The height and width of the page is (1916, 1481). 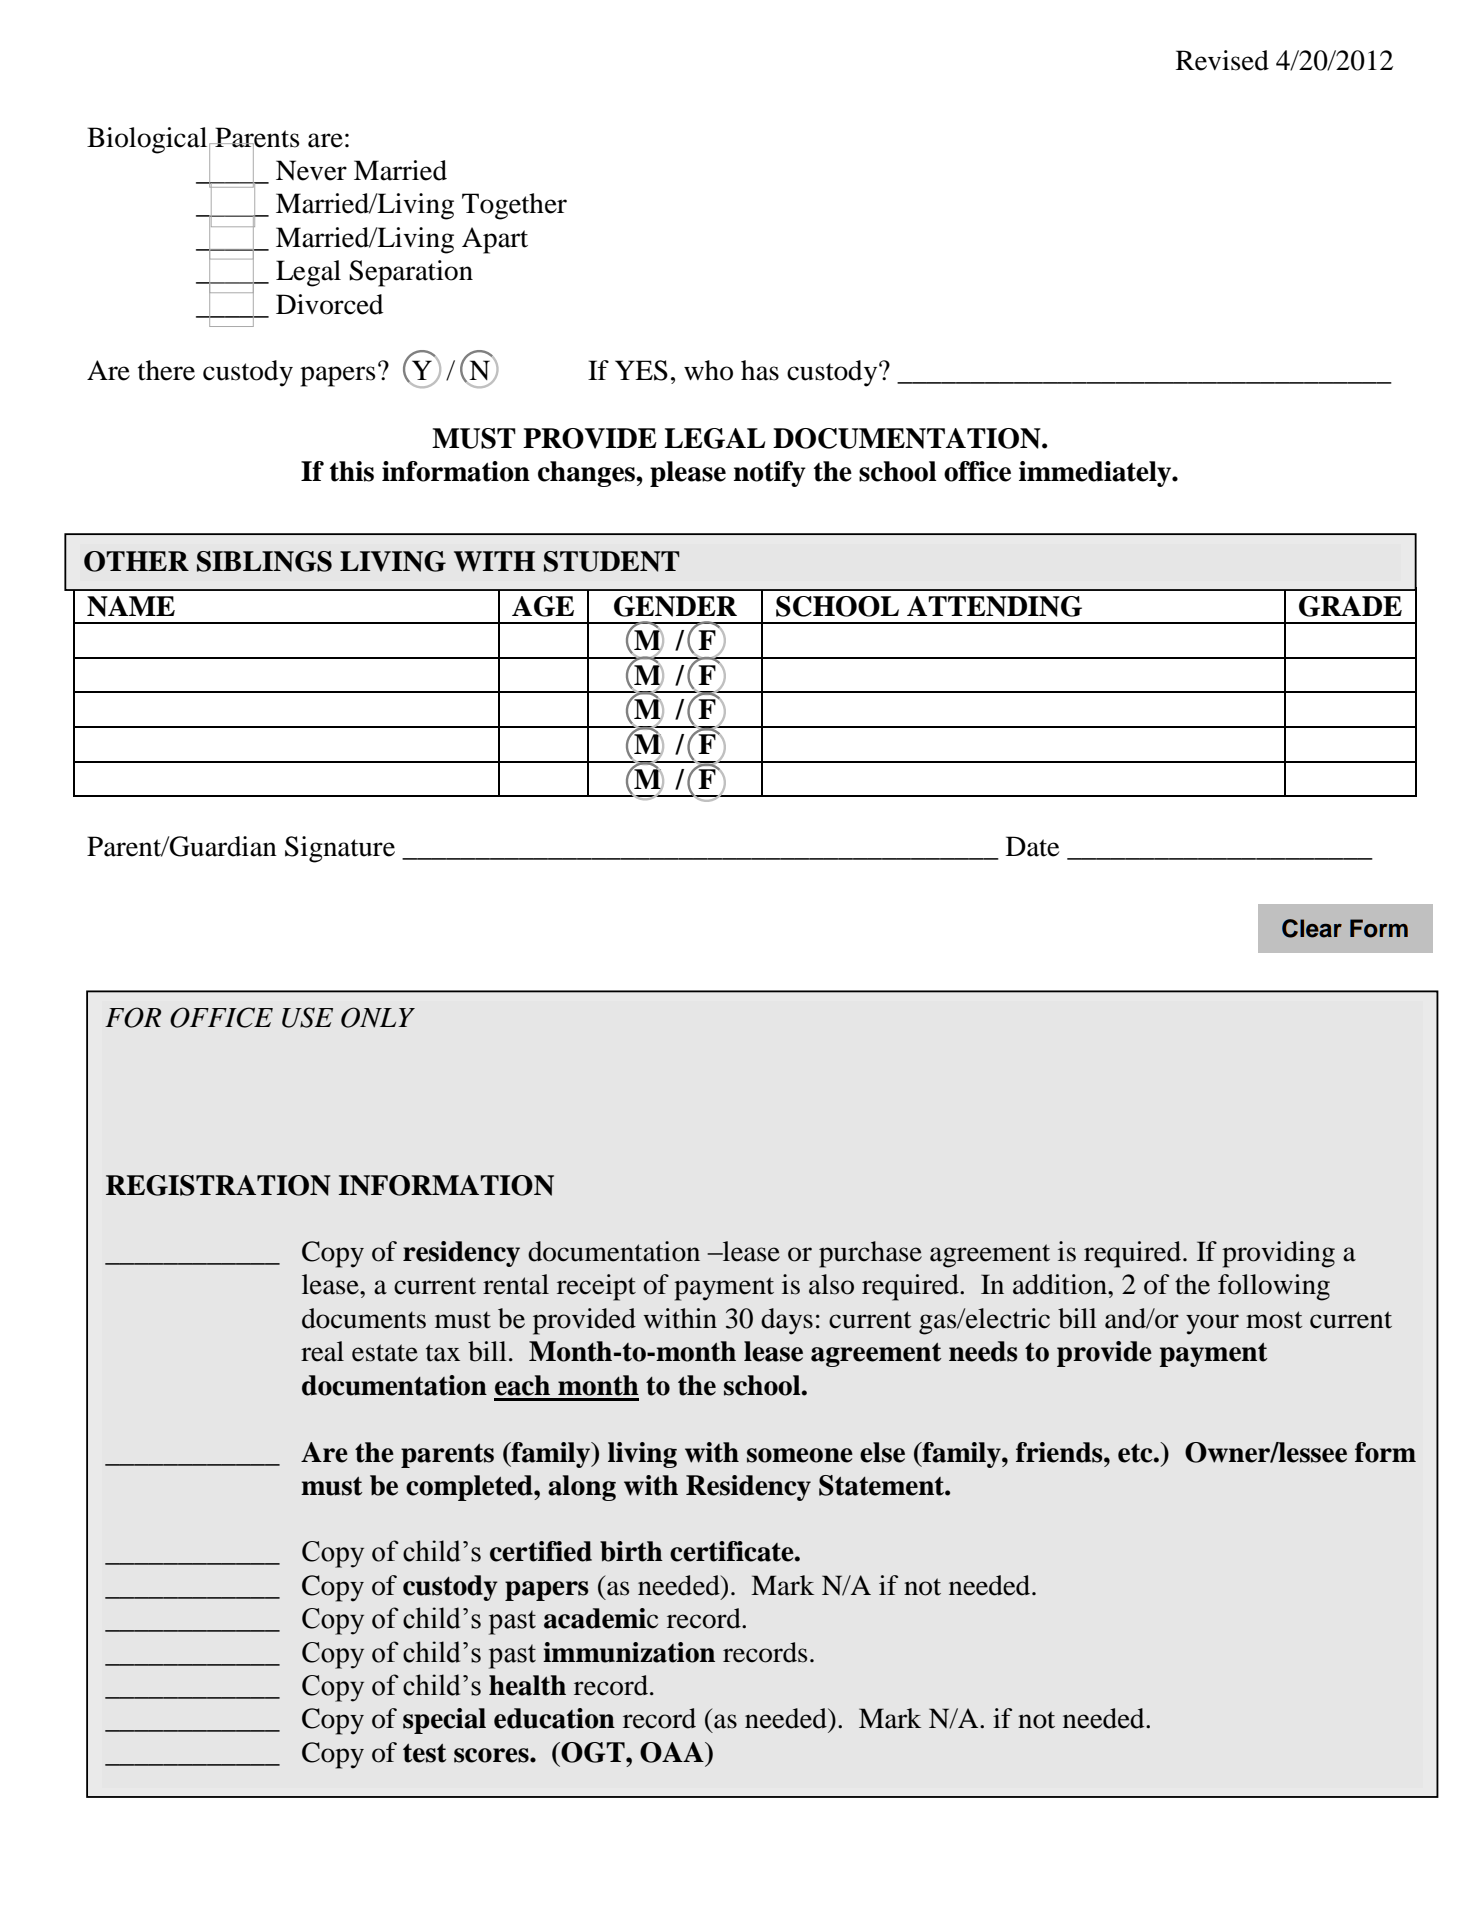 I want to click on USE, so click(x=307, y=1017).
